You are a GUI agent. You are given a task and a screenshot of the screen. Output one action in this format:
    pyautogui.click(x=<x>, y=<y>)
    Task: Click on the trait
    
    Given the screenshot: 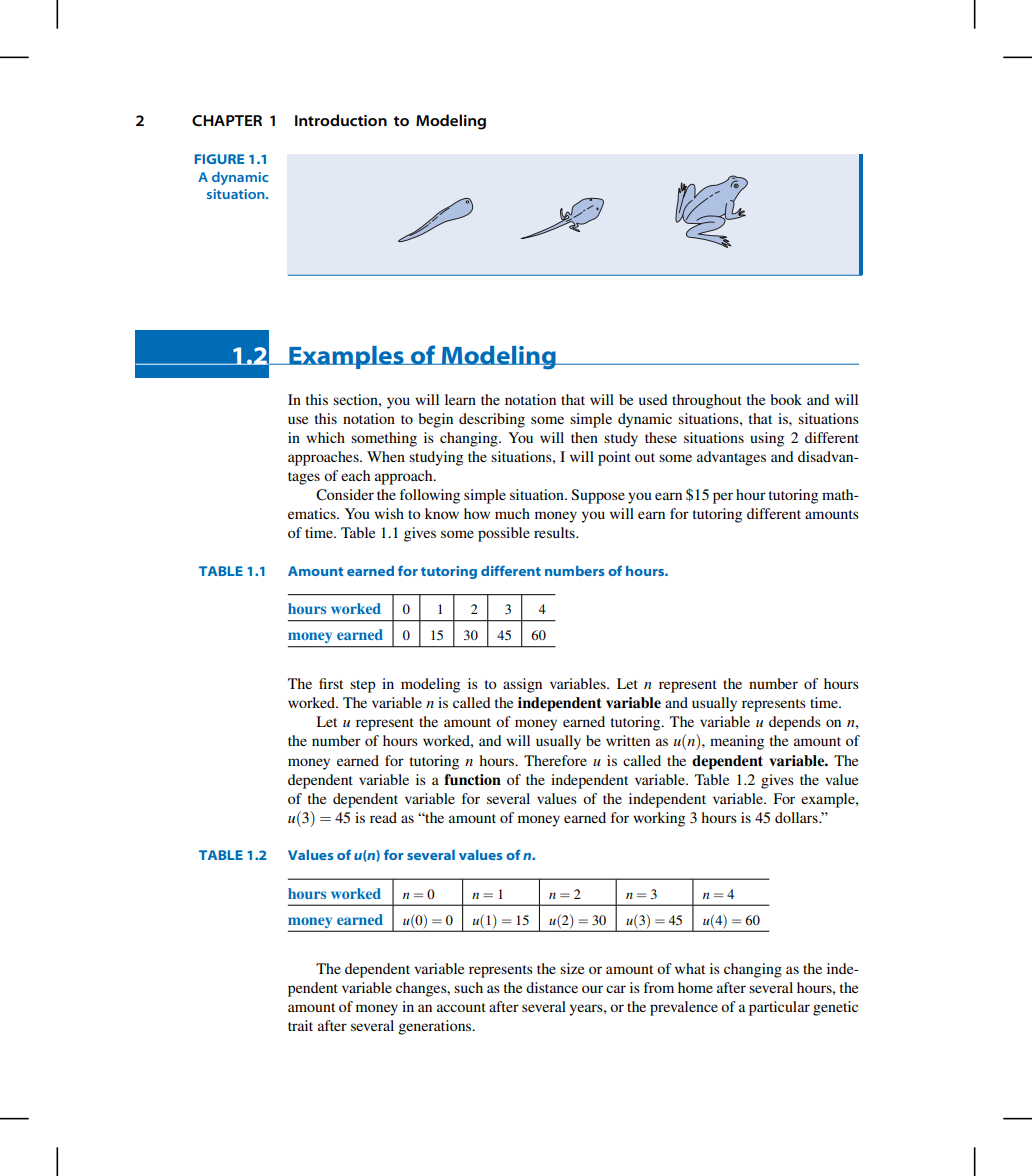 What is the action you would take?
    pyautogui.click(x=300, y=1025)
